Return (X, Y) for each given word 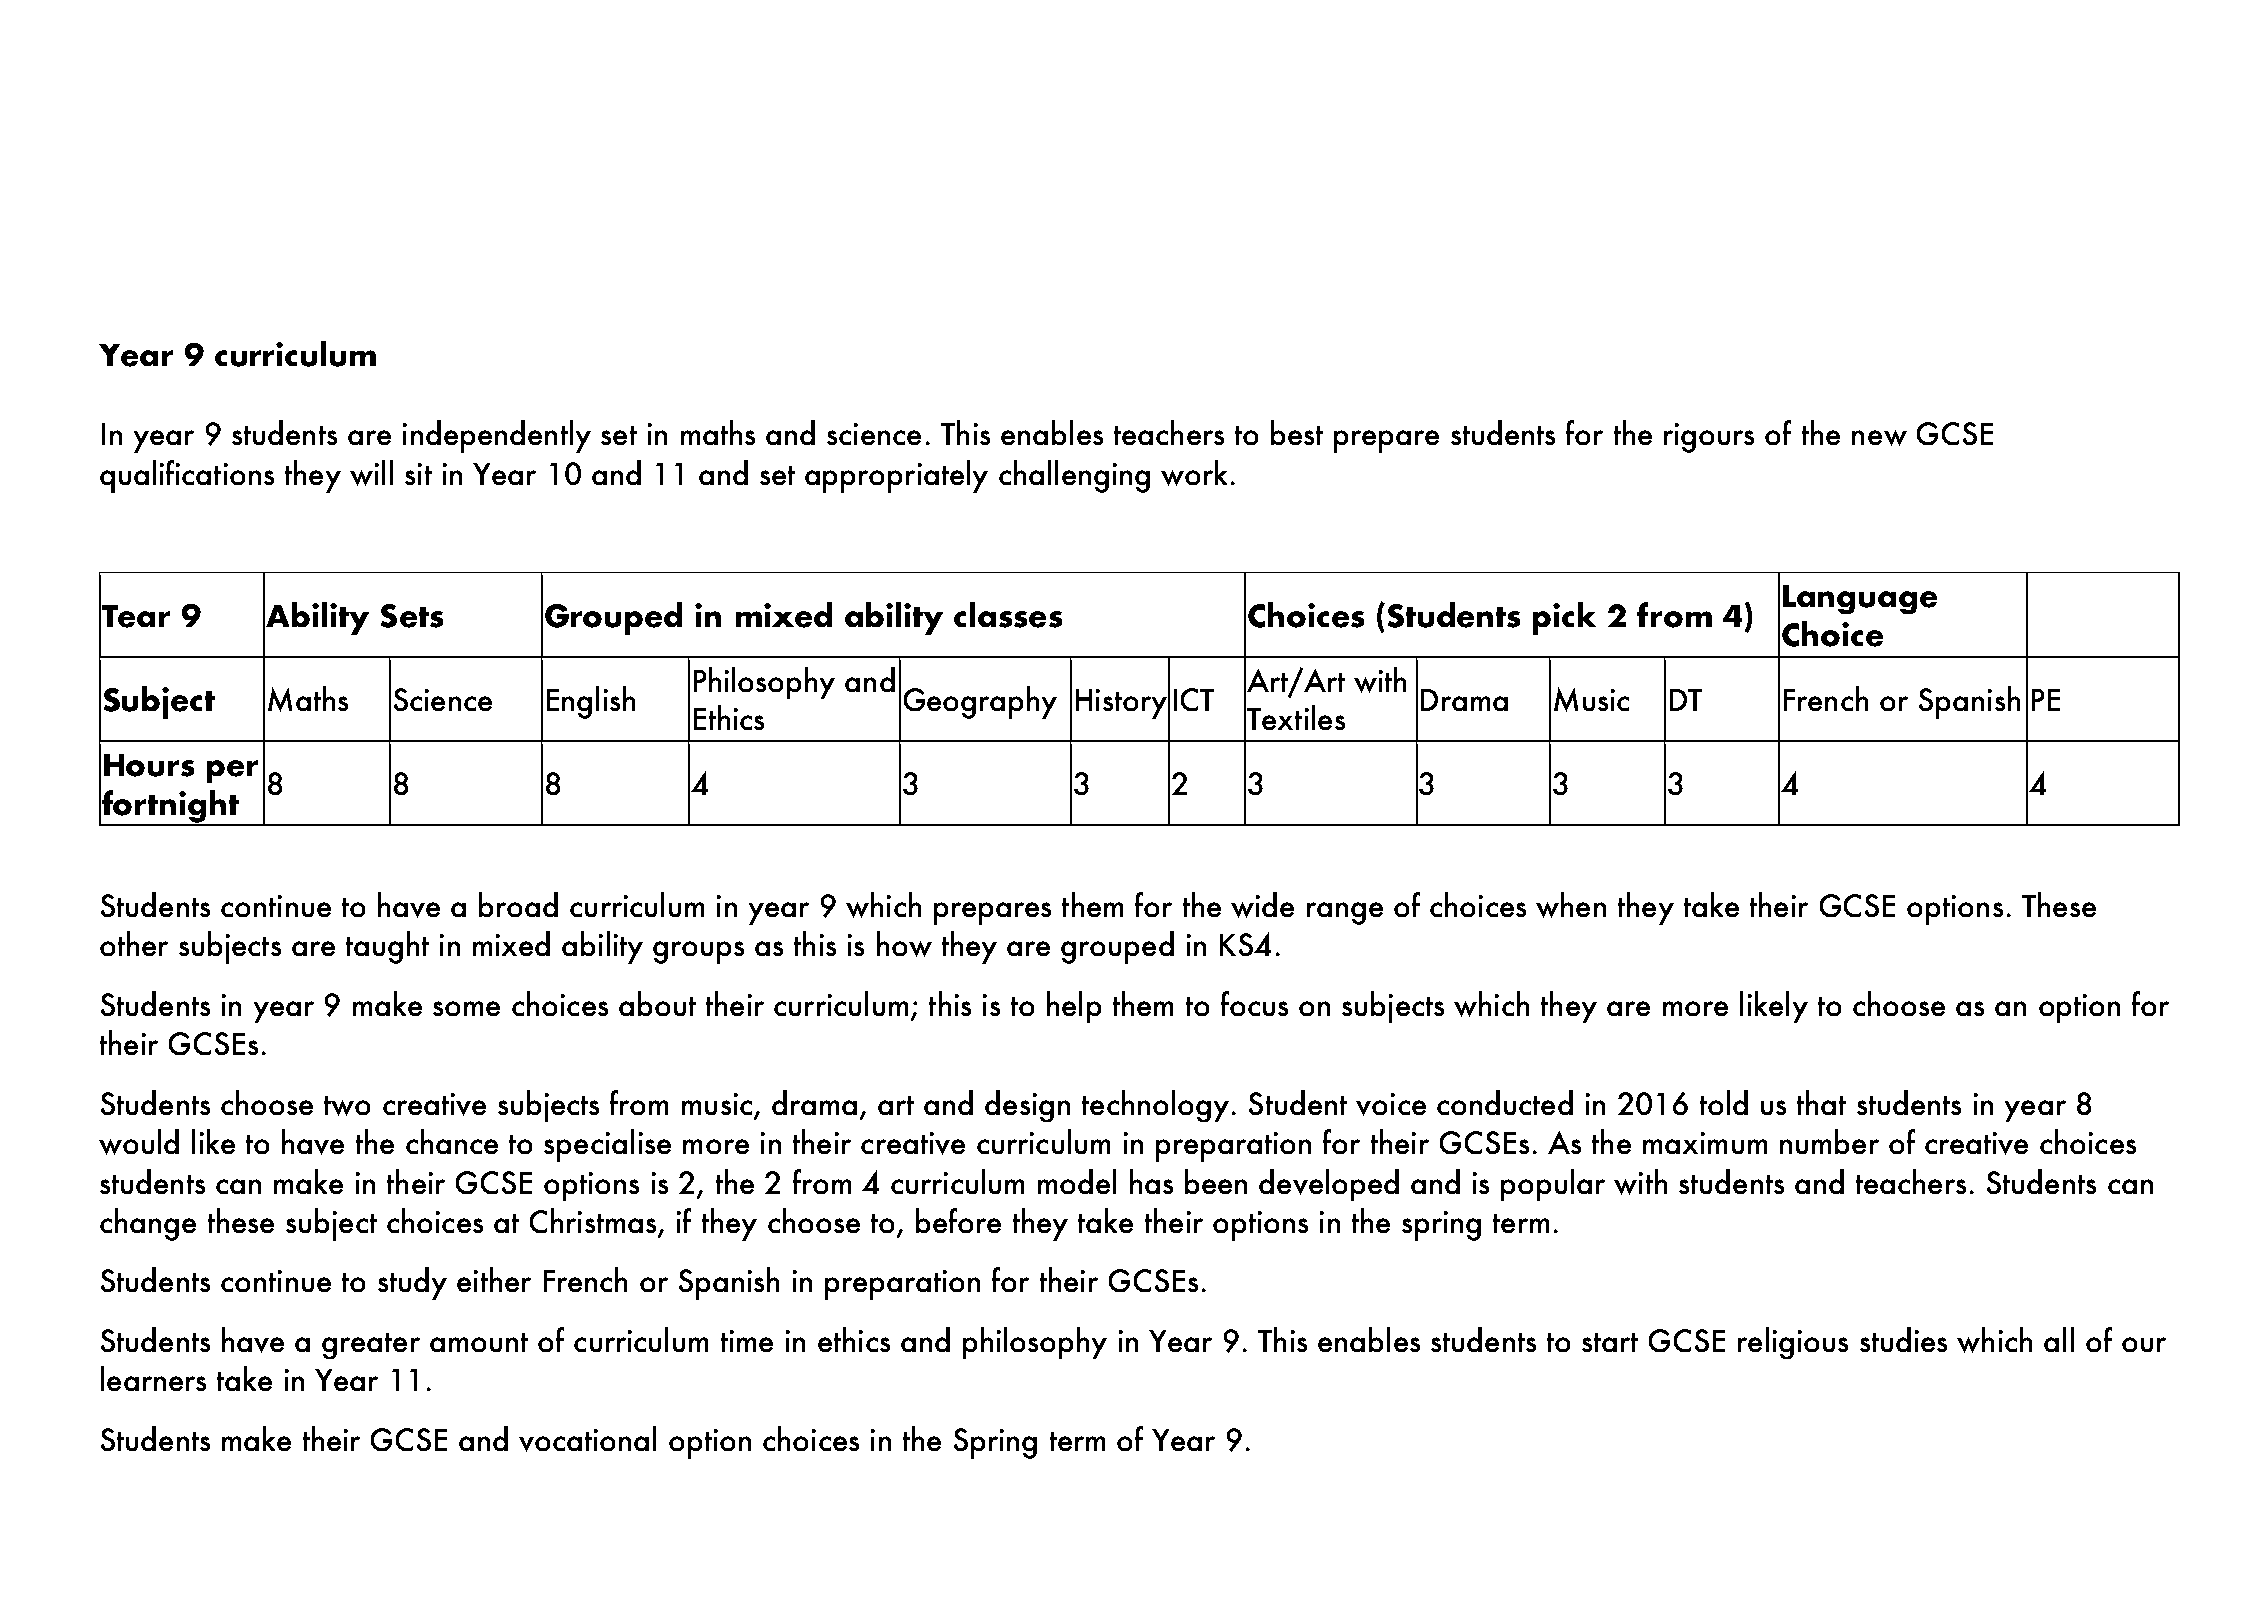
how (904, 944)
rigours (1709, 438)
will (371, 473)
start (1610, 1342)
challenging (1074, 476)
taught (387, 947)
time (747, 1341)
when (1571, 905)
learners (153, 1378)
